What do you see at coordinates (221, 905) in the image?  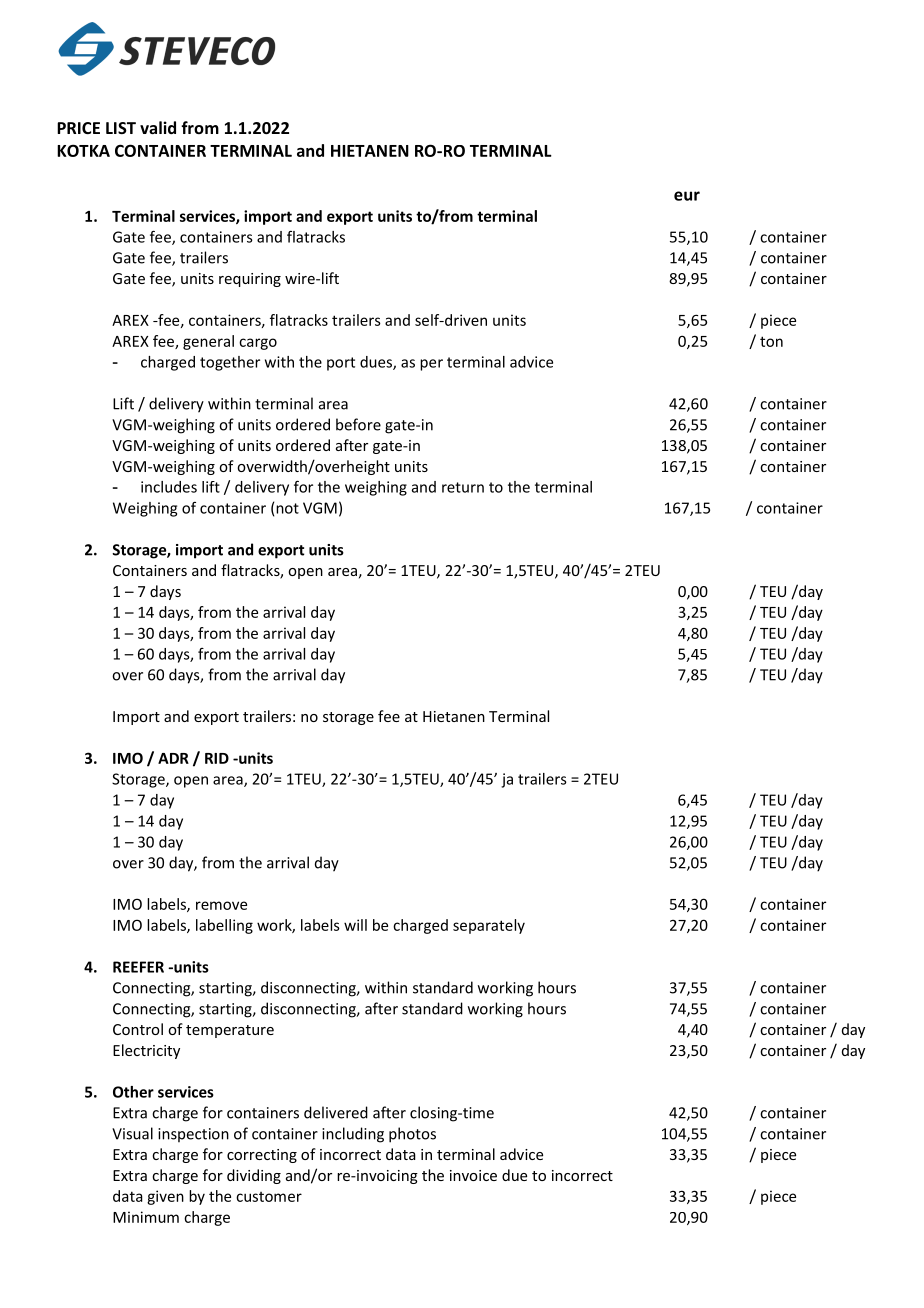 I see `remove` at bounding box center [221, 905].
